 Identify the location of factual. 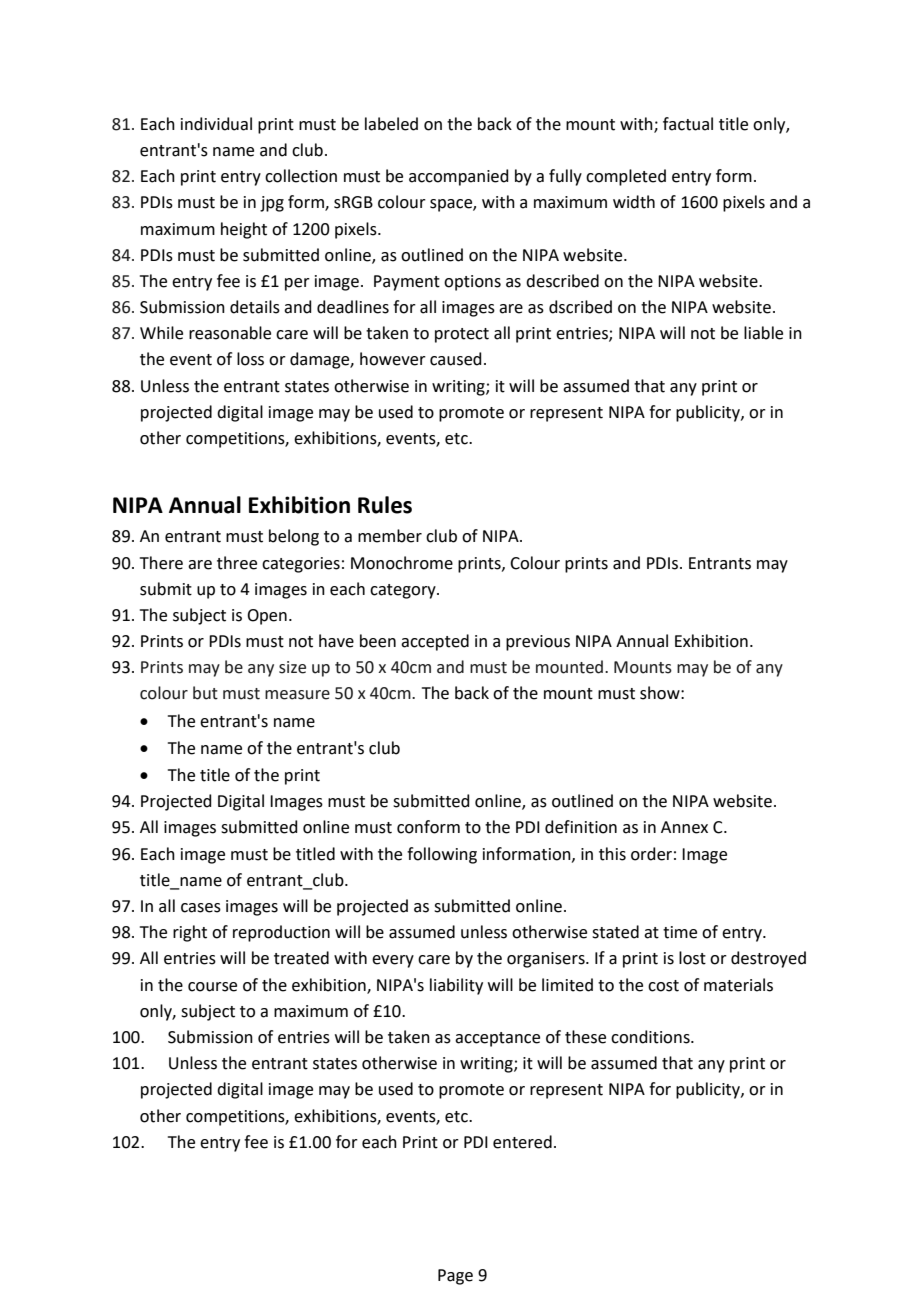
(688, 124).
